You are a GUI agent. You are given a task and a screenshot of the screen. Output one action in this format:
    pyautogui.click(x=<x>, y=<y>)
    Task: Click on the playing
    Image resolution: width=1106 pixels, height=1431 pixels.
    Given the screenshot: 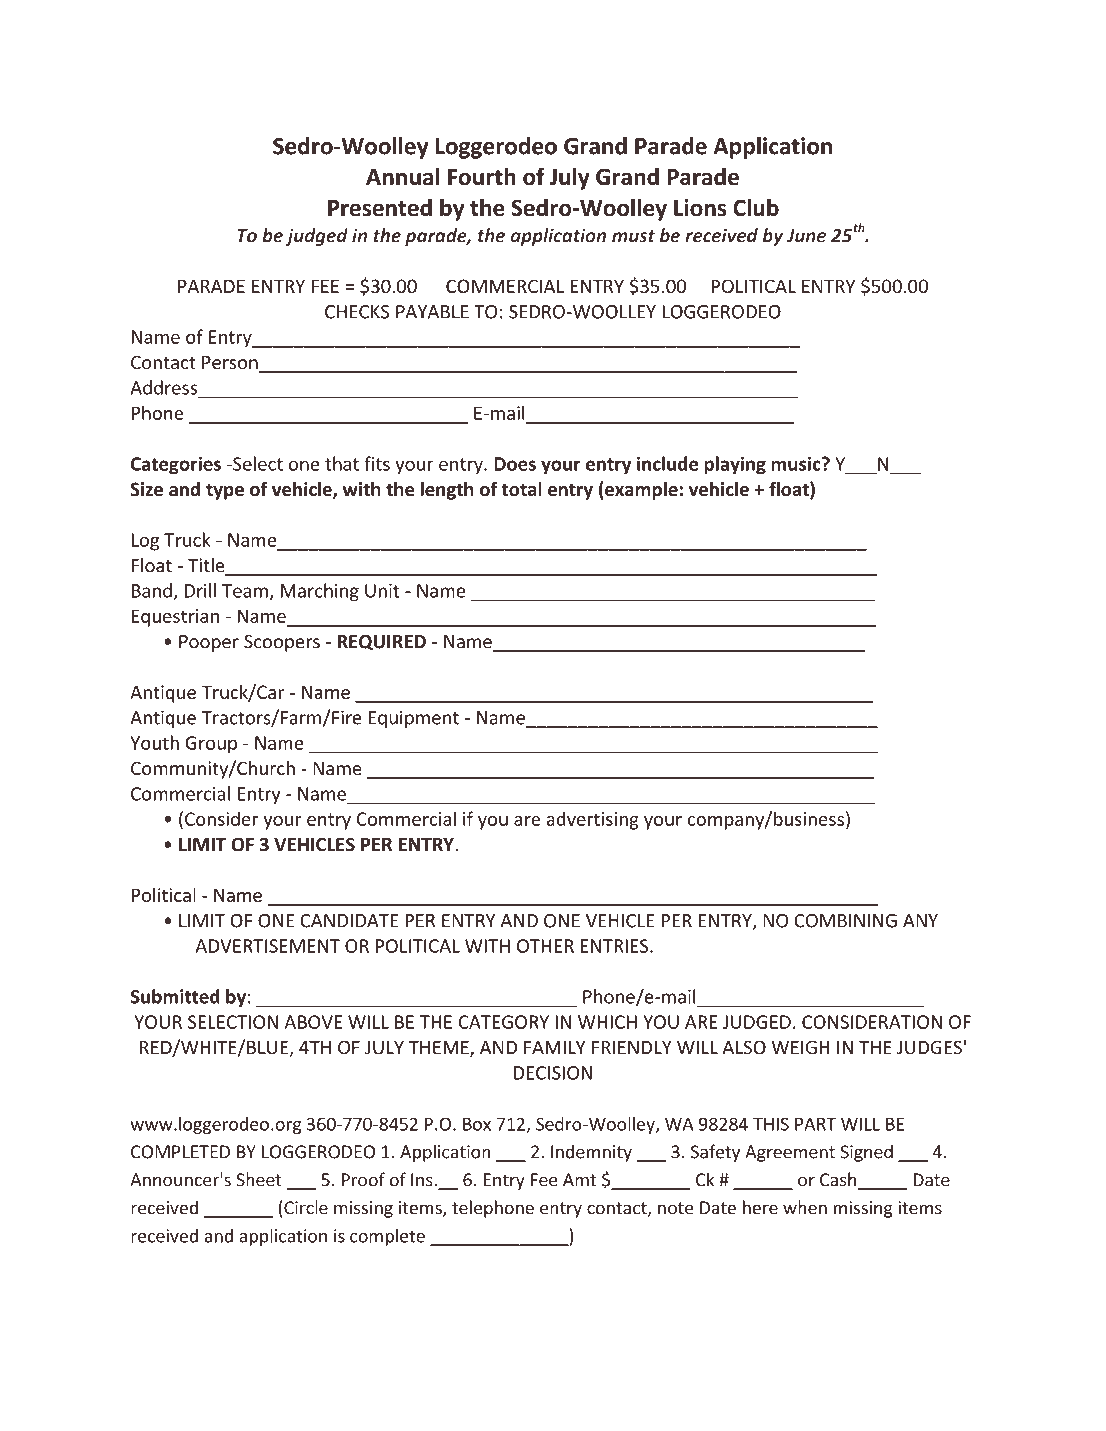 What is the action you would take?
    pyautogui.click(x=735, y=465)
